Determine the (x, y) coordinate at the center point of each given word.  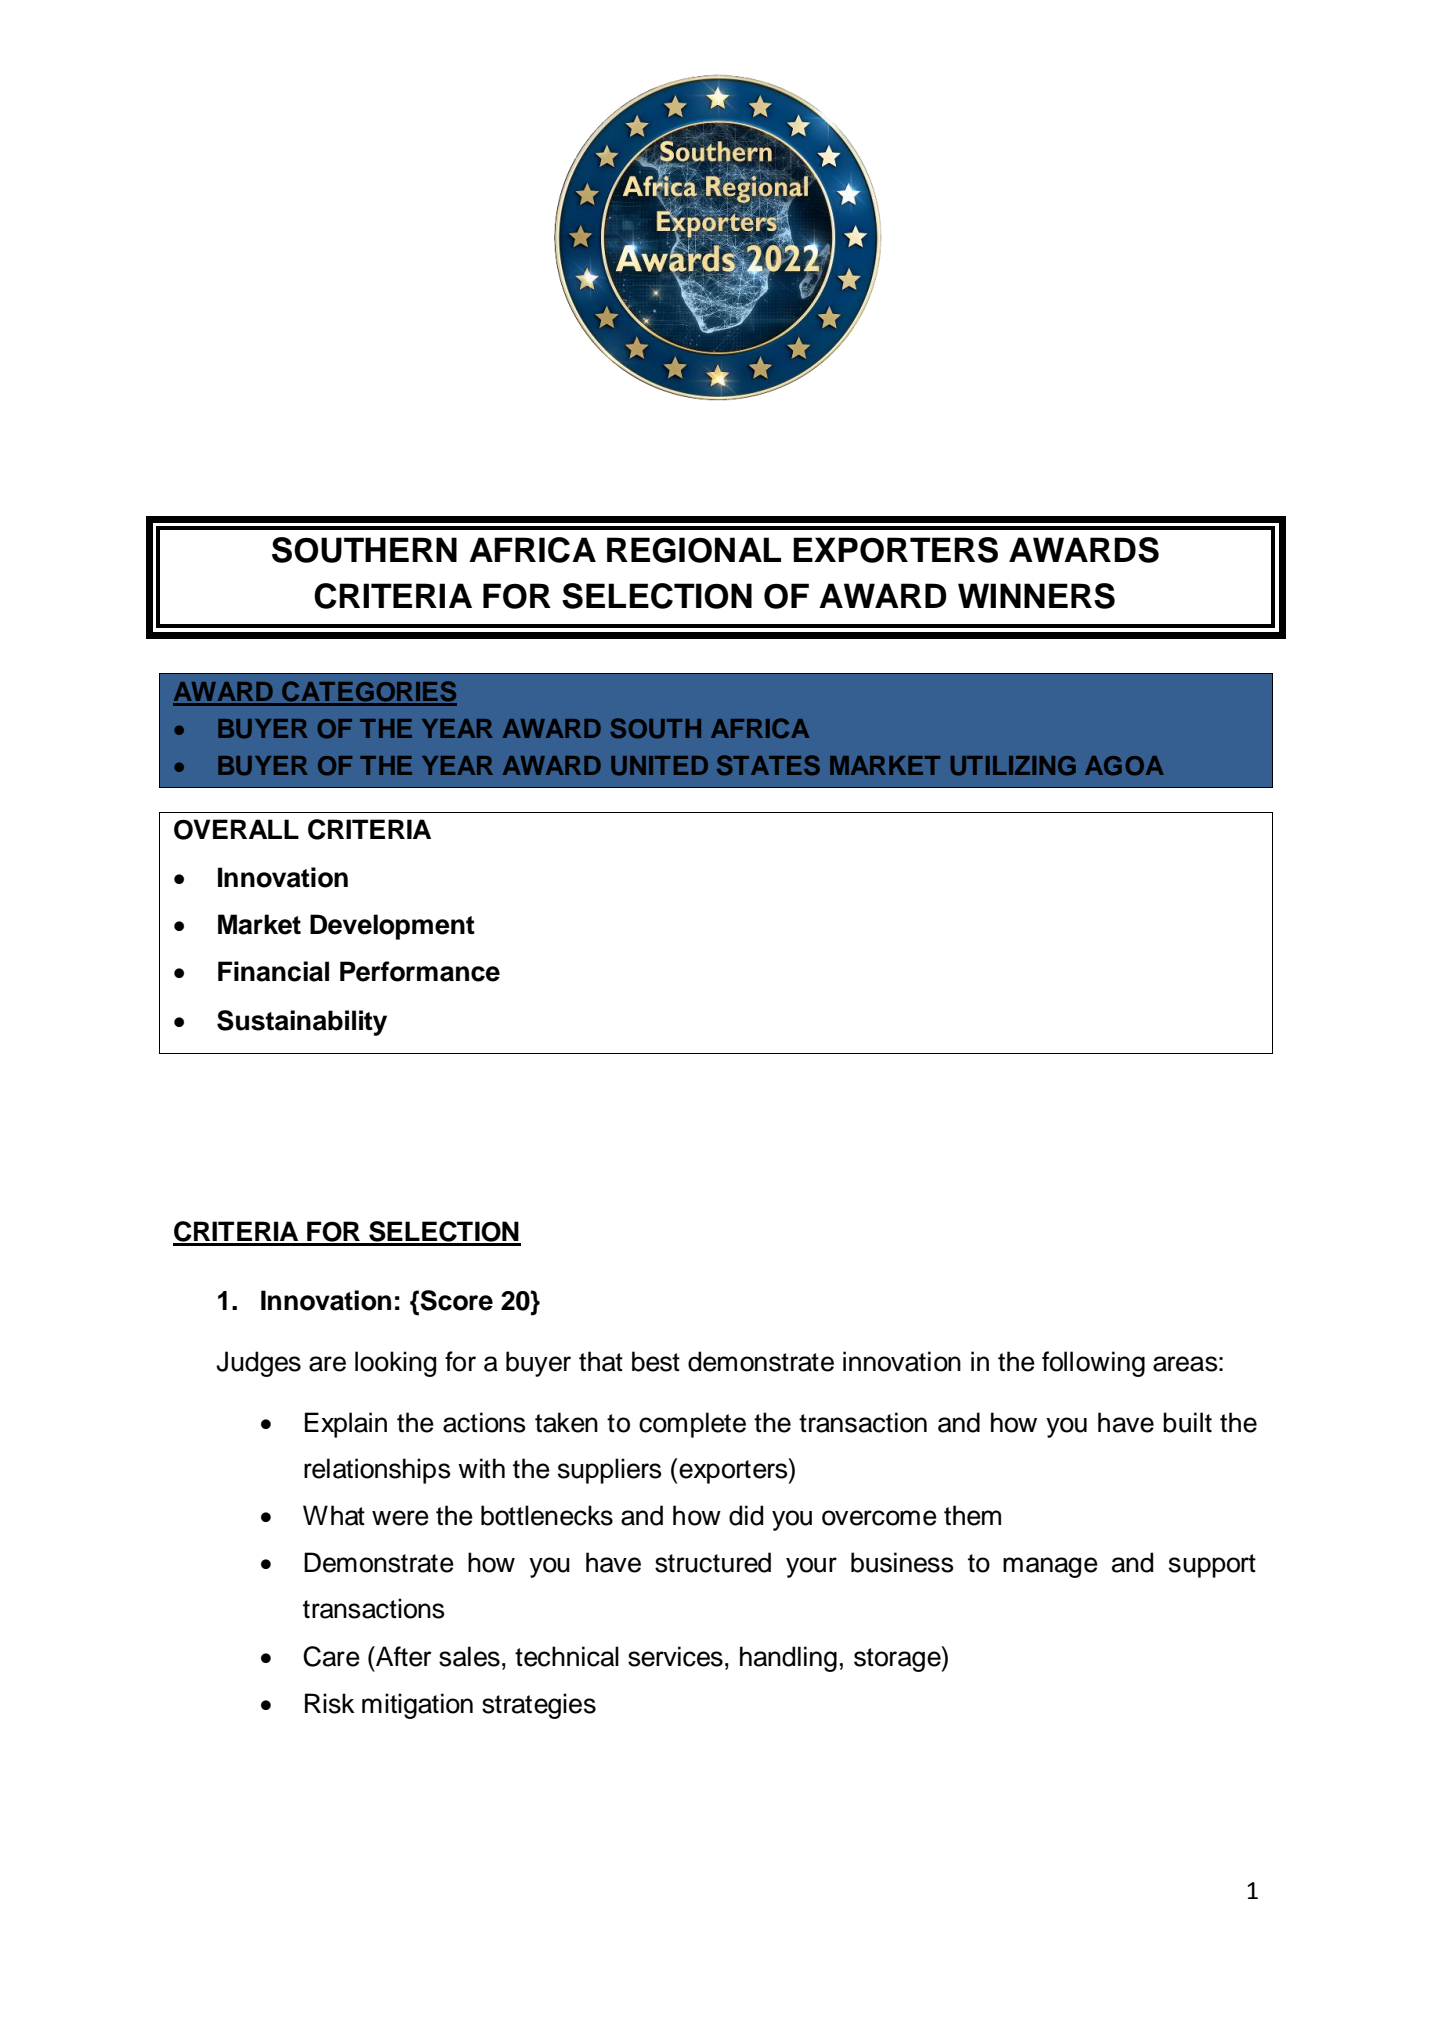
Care (331, 1656)
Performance (420, 971)
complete (692, 1425)
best (656, 1361)
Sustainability (302, 1023)
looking (395, 1364)
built (1187, 1422)
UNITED (659, 766)
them (972, 1515)
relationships (377, 1471)
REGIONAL (694, 550)
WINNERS (1036, 596)
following (1093, 1364)
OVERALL (236, 829)
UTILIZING (1013, 766)
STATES (768, 765)
